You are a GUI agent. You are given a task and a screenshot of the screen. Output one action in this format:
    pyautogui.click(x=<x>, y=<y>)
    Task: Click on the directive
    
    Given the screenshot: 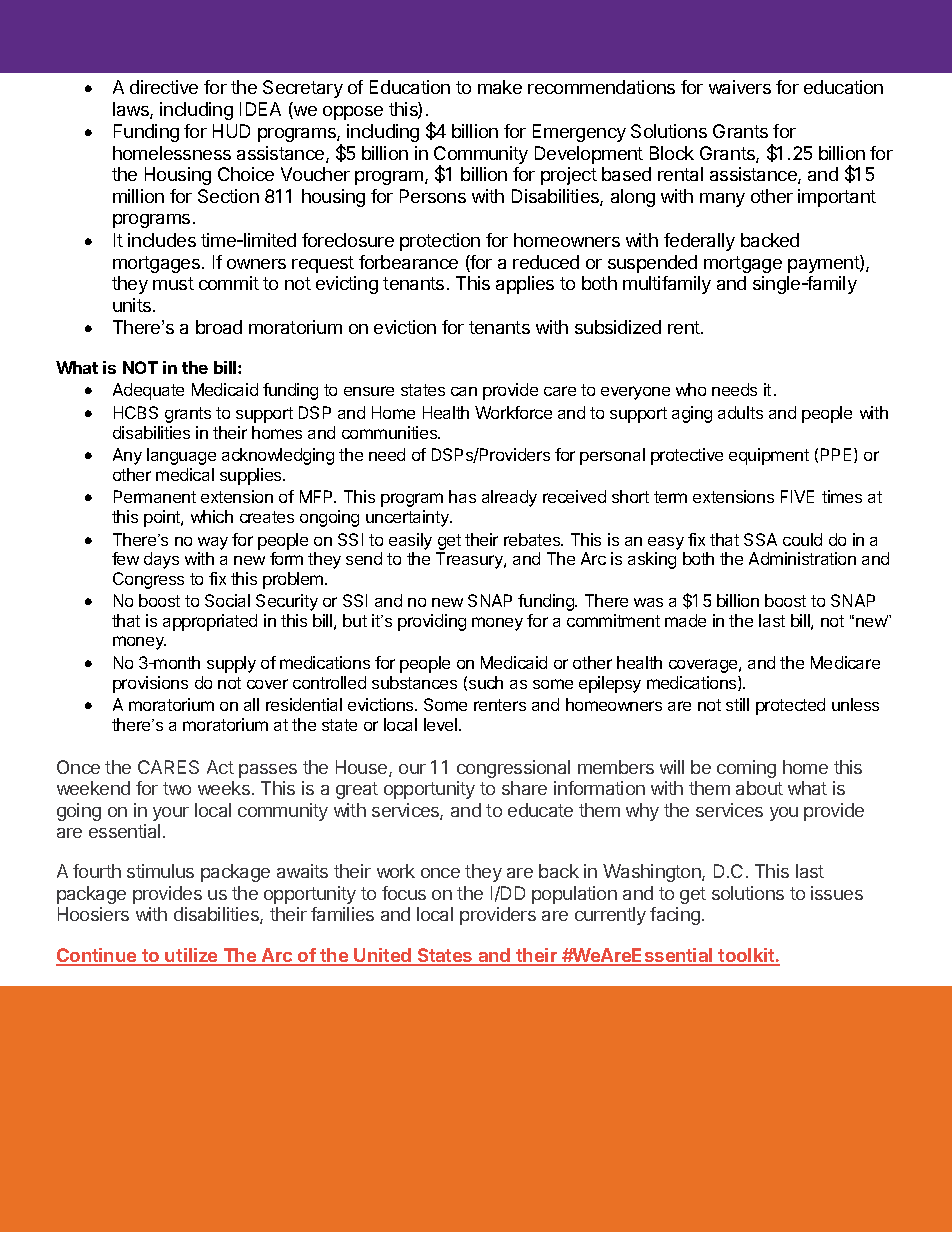 What is the action you would take?
    pyautogui.click(x=164, y=87)
